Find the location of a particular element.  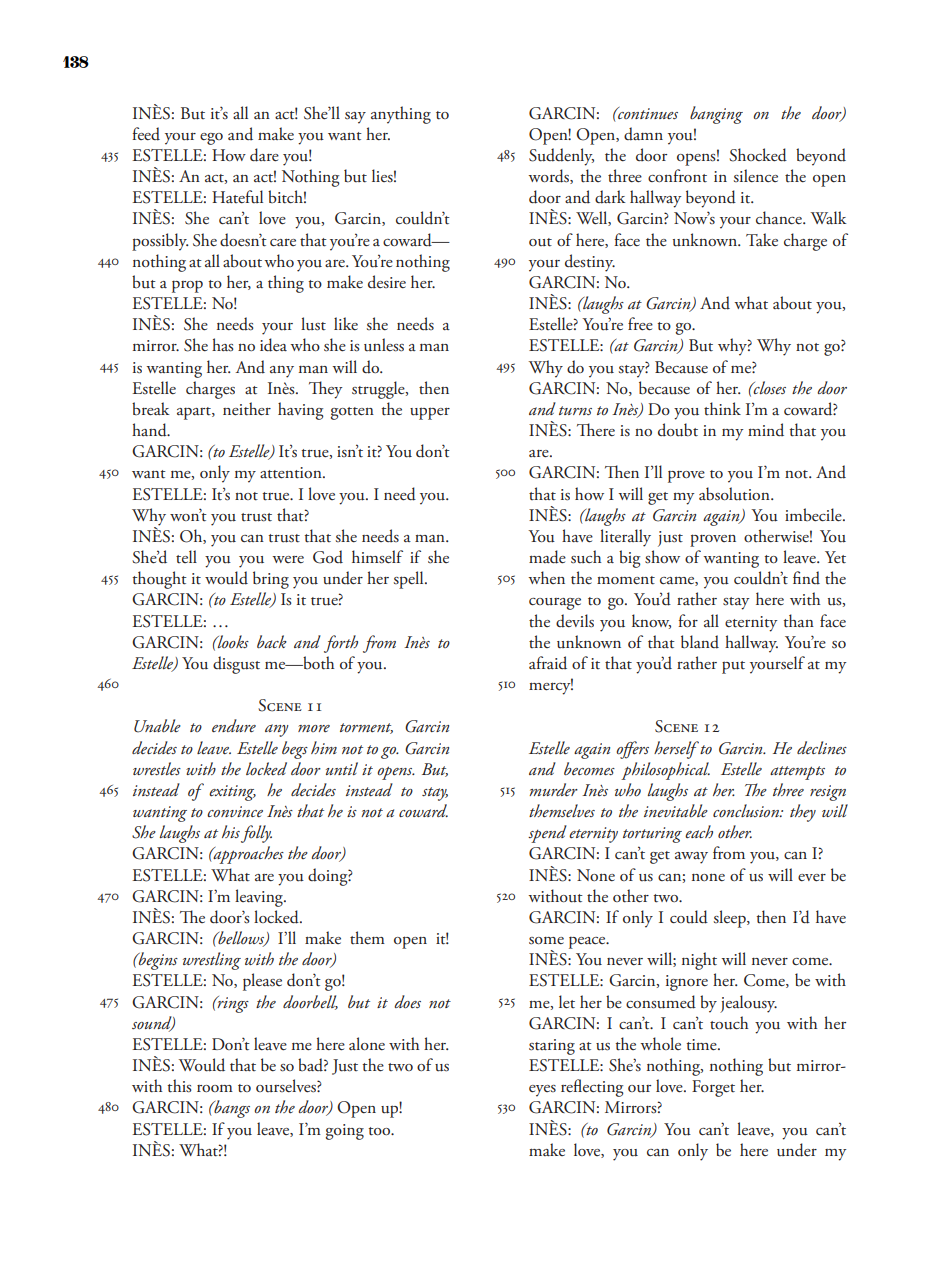

ego is located at coordinates (211, 139).
